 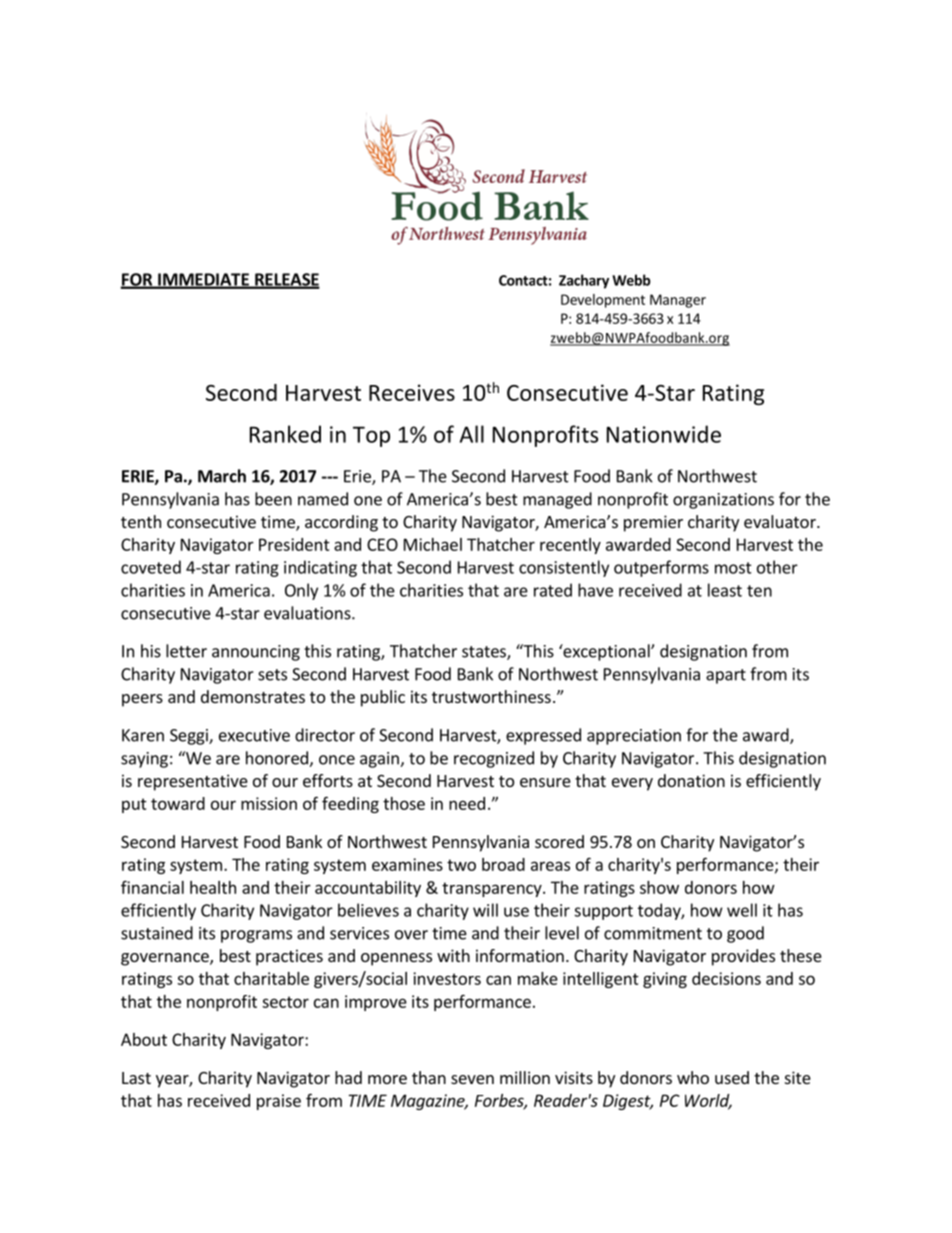 What do you see at coordinates (678, 301) in the screenshot?
I see `Manager` at bounding box center [678, 301].
